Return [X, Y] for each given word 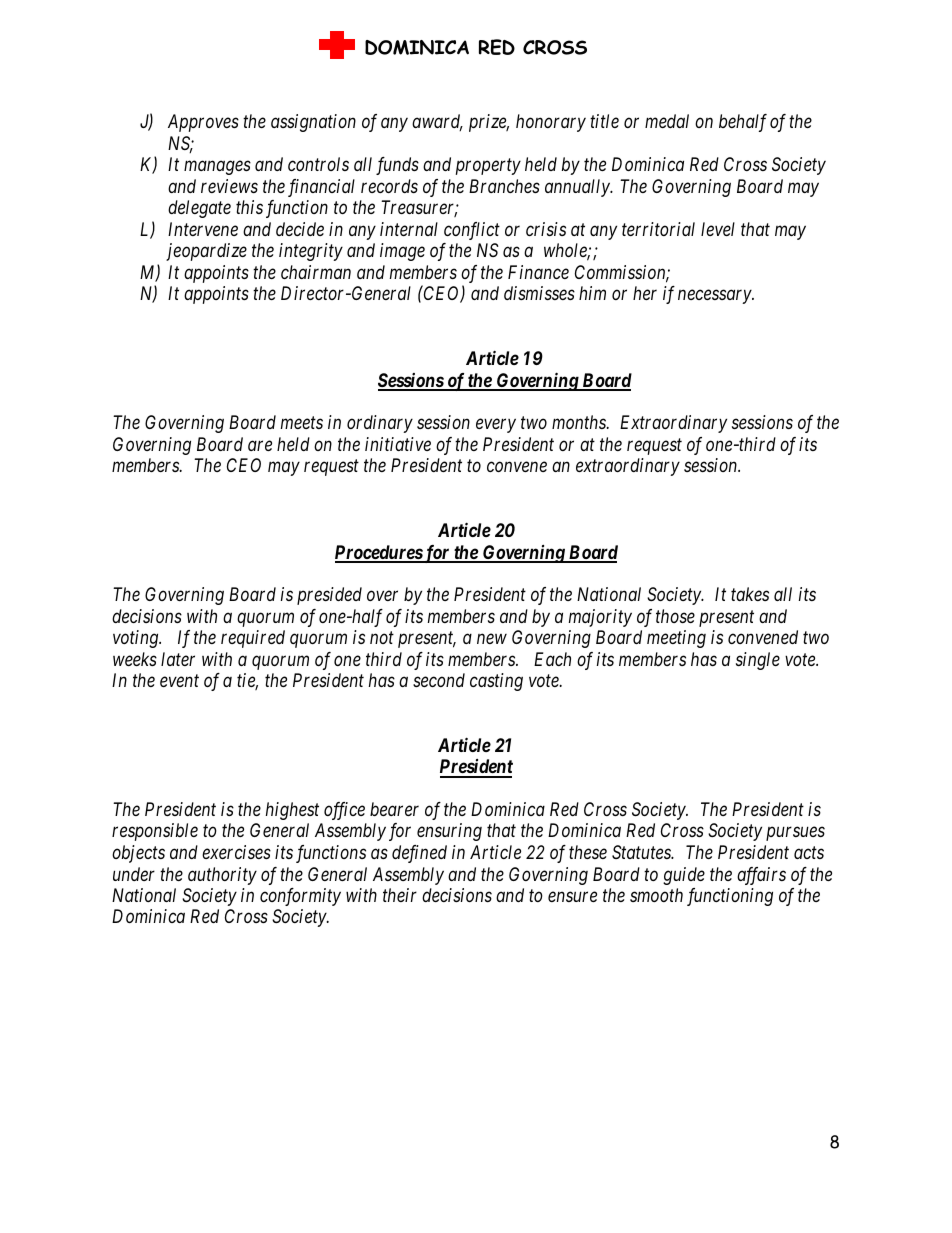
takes [750, 594]
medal [667, 121]
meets [302, 423]
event [179, 681]
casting [496, 682]
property [488, 167]
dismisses [539, 293]
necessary [715, 297]
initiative [398, 444]
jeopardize [206, 252]
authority [222, 876]
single [758, 661]
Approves [203, 123]
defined [419, 854]
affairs [761, 876]
